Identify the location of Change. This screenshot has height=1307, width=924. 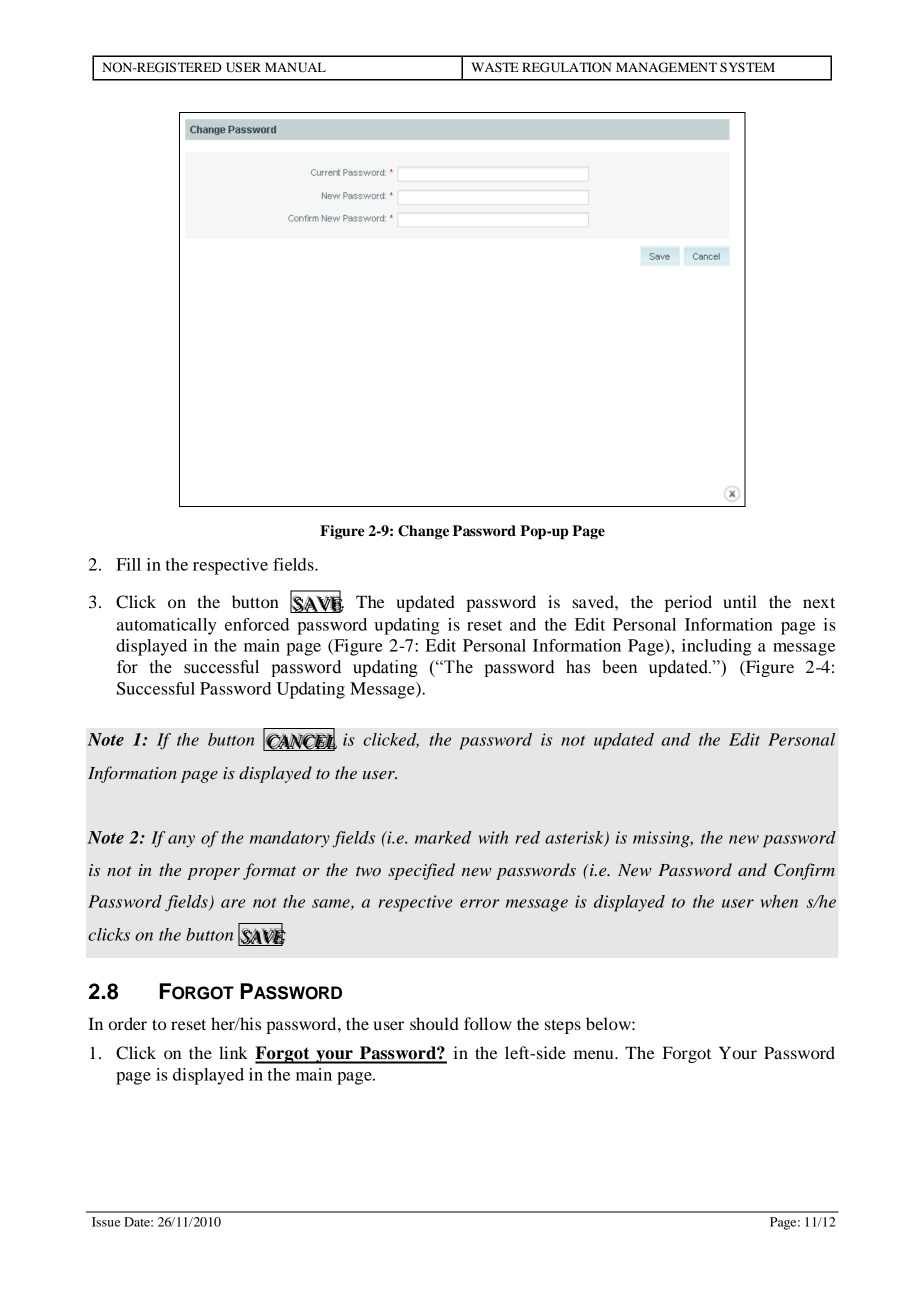
(423, 532).
